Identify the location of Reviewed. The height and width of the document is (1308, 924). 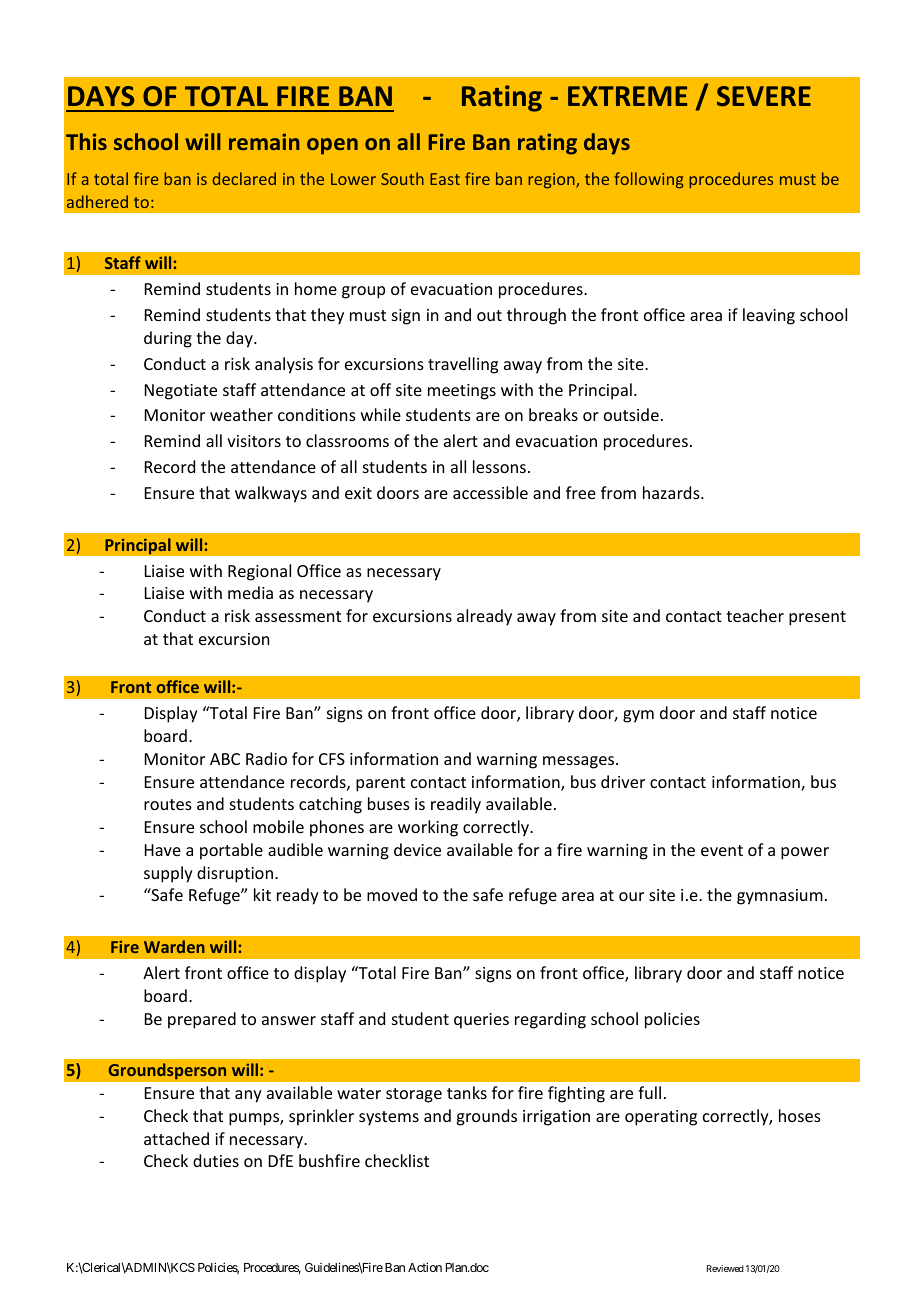
(725, 1268).
